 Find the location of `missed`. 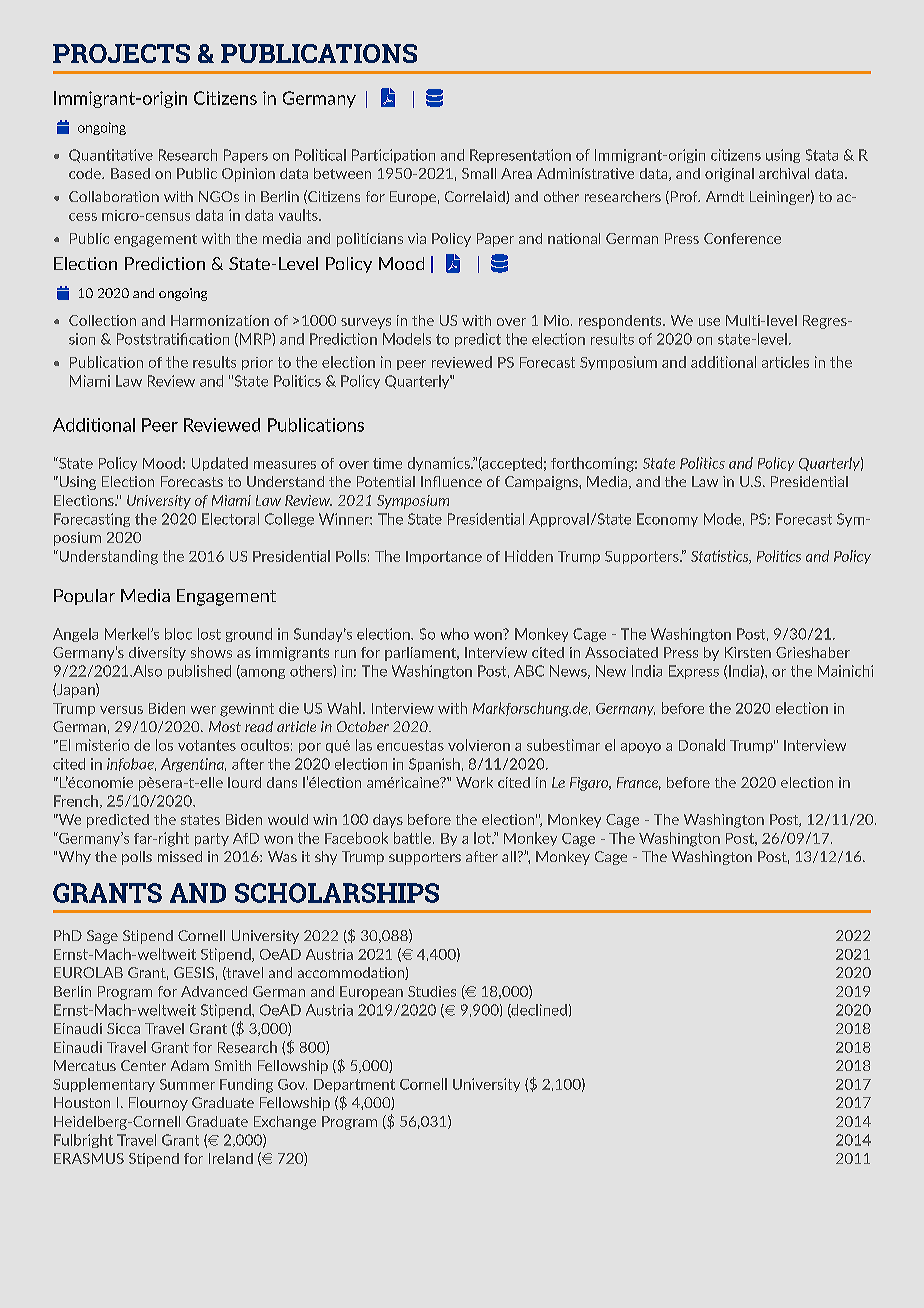

missed is located at coordinates (180, 856).
